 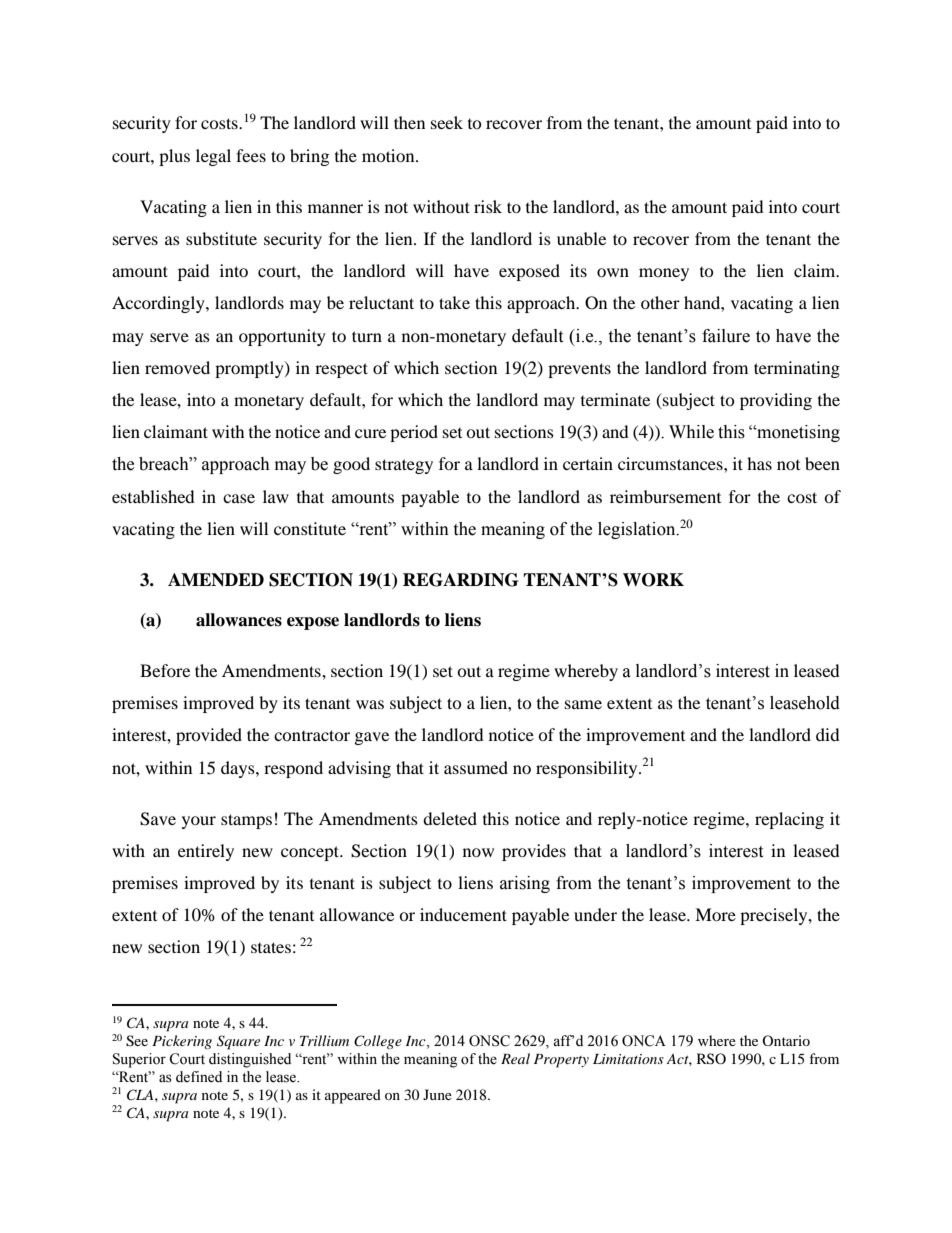 What do you see at coordinates (216, 580) in the screenshot?
I see `AMENDED` at bounding box center [216, 580].
